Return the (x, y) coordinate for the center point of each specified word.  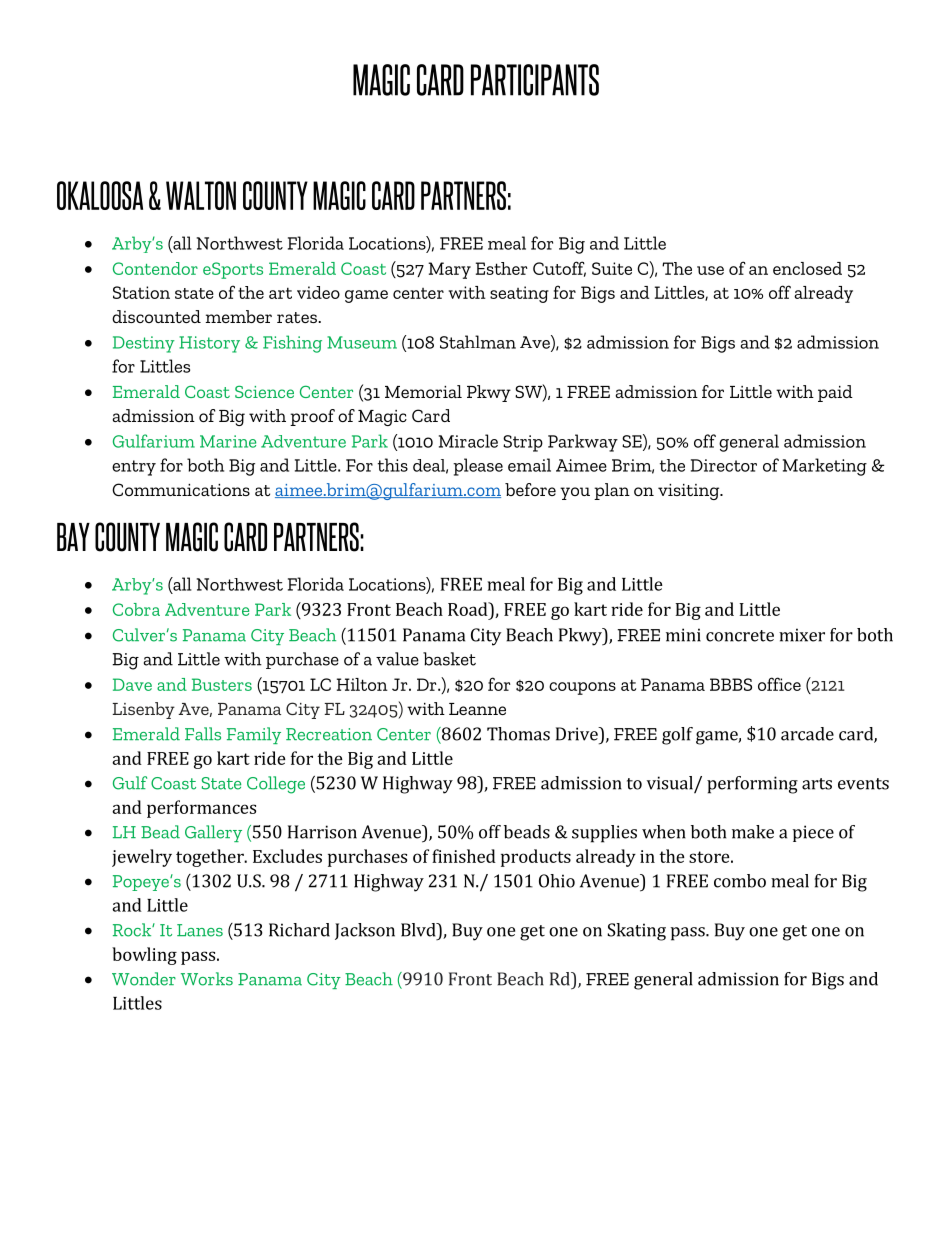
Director (724, 465)
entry (134, 468)
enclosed (807, 268)
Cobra (136, 609)
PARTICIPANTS (535, 80)
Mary (449, 270)
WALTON (201, 195)
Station (141, 292)
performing (752, 785)
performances (201, 809)
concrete (740, 636)
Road (469, 609)
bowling (144, 956)
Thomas (518, 734)
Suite (612, 268)
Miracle (468, 441)
